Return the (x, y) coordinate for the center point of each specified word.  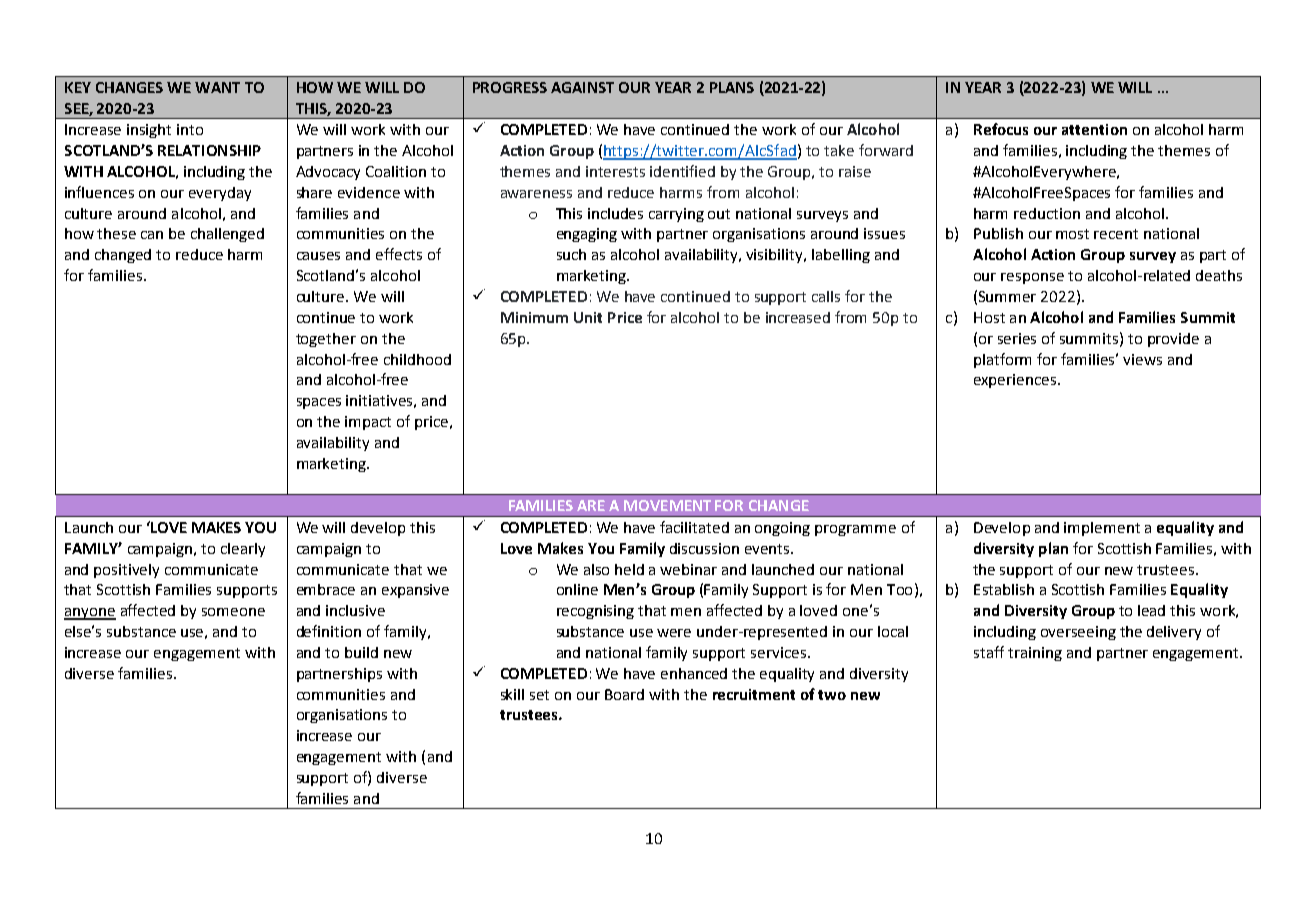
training (1035, 654)
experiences (1015, 381)
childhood (417, 359)
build (361, 652)
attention (1094, 129)
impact (368, 423)
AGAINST (582, 87)
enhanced (694, 673)
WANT (217, 87)
